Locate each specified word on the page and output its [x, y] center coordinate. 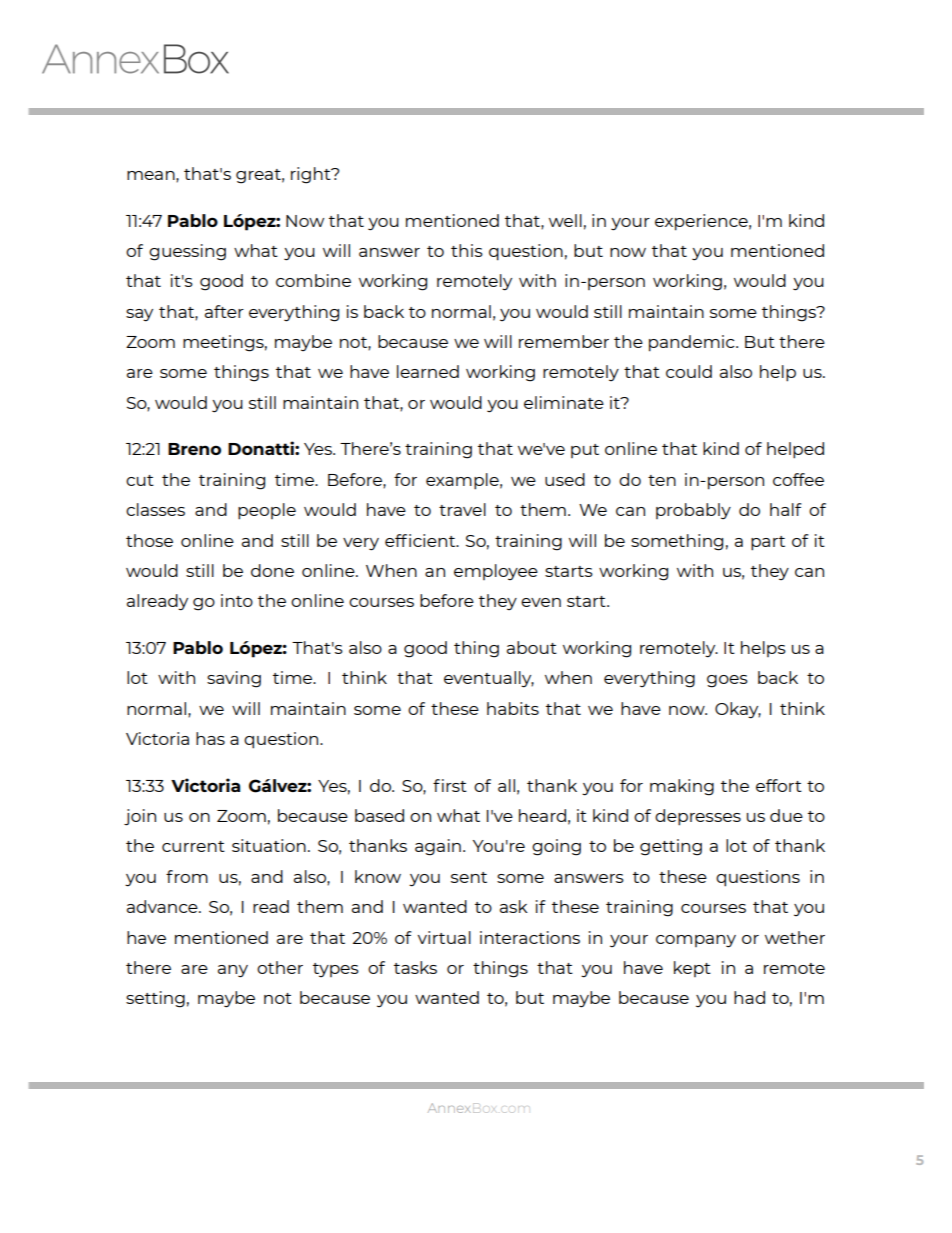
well [565, 220]
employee [496, 572]
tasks [415, 967]
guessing [187, 252]
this [467, 250]
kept [692, 969]
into [237, 600]
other [280, 967]
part [768, 543]
